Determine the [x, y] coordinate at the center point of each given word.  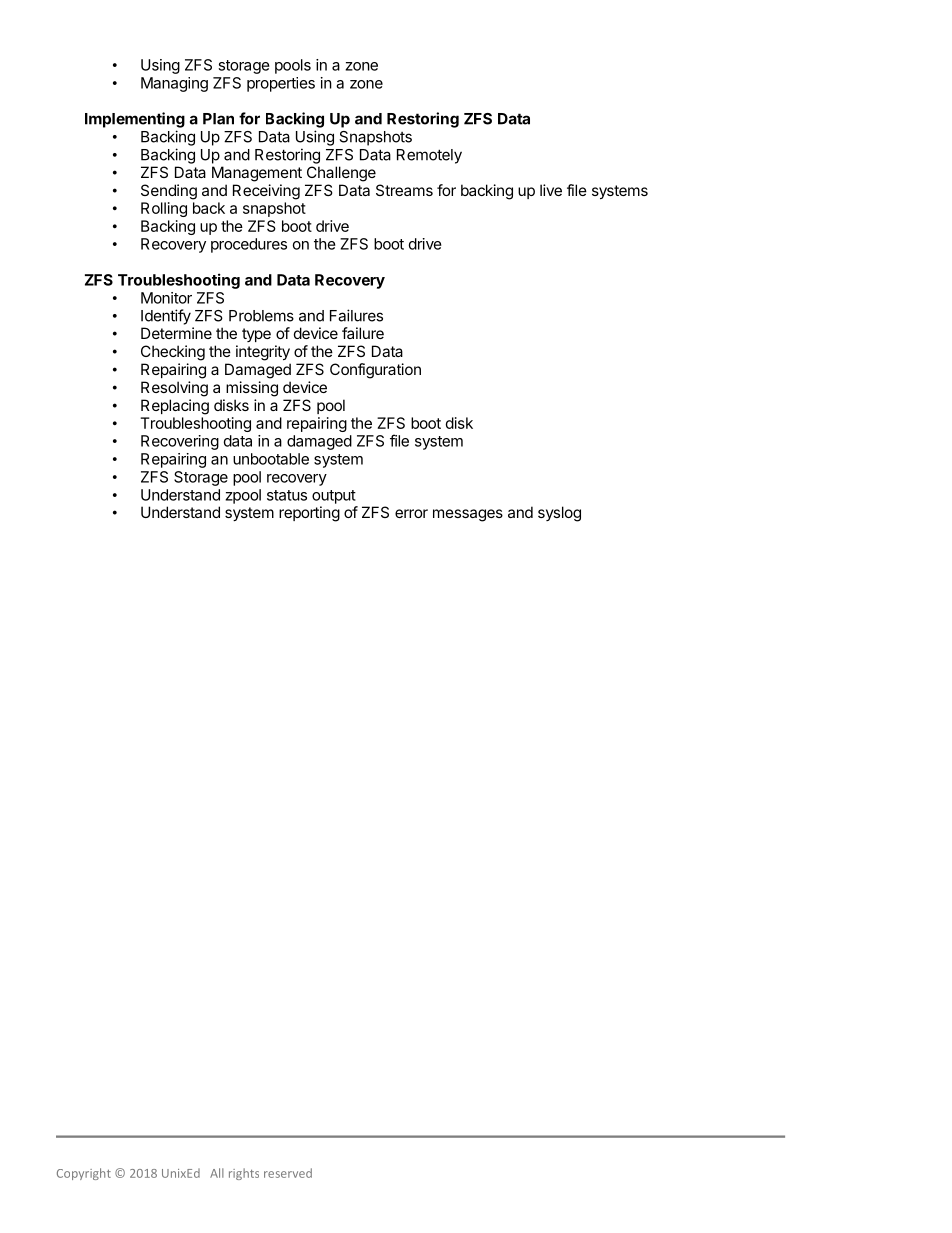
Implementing [135, 120]
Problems [261, 316]
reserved [288, 1173]
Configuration [375, 371]
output [334, 497]
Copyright [84, 1174]
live [551, 190]
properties [281, 84]
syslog [559, 514]
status [287, 495]
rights [244, 1174]
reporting [309, 514]
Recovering [180, 442]
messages [468, 515]
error [411, 513]
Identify [166, 317]
